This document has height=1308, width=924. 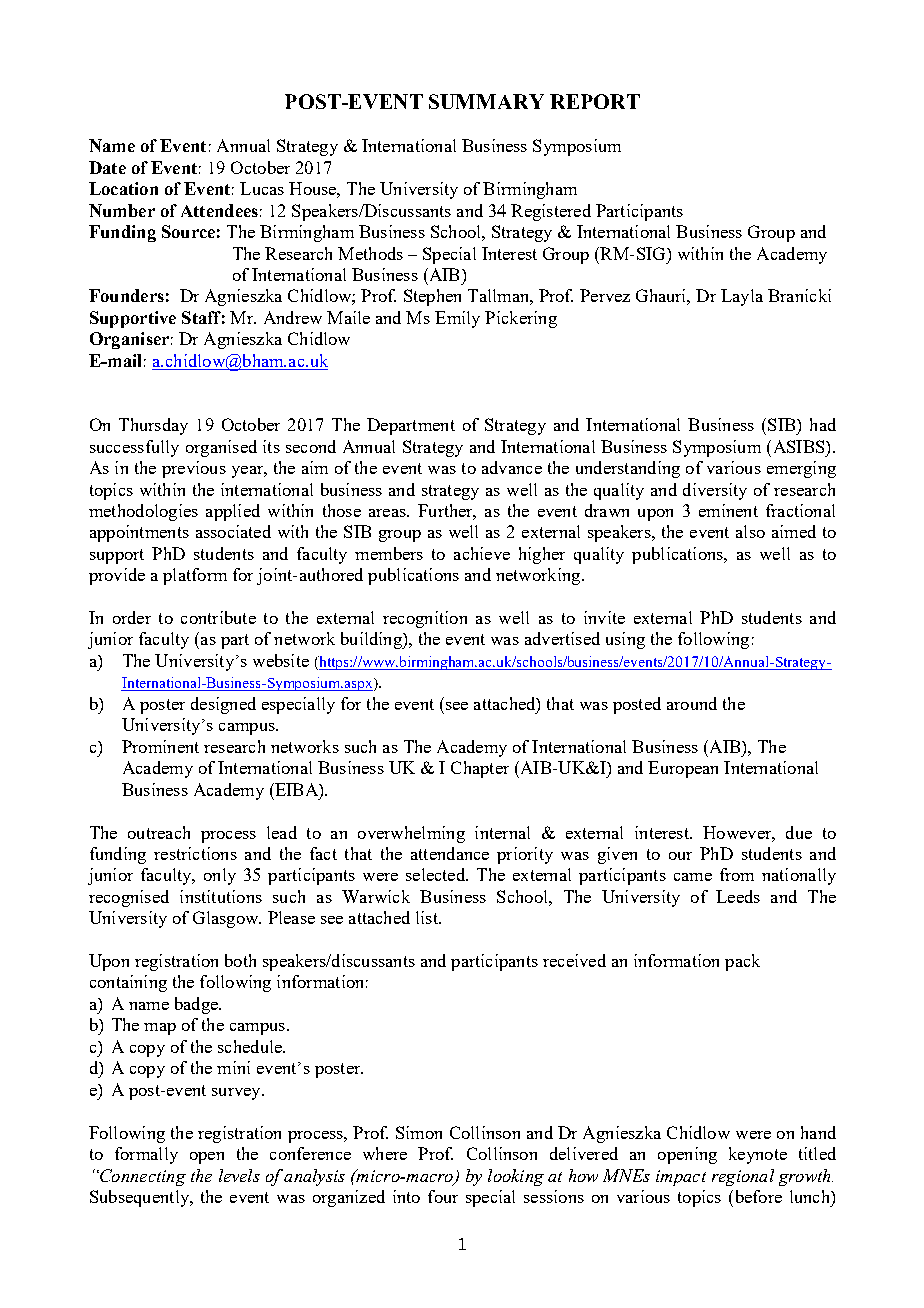 What do you see at coordinates (823, 424) in the document?
I see `had` at bounding box center [823, 424].
